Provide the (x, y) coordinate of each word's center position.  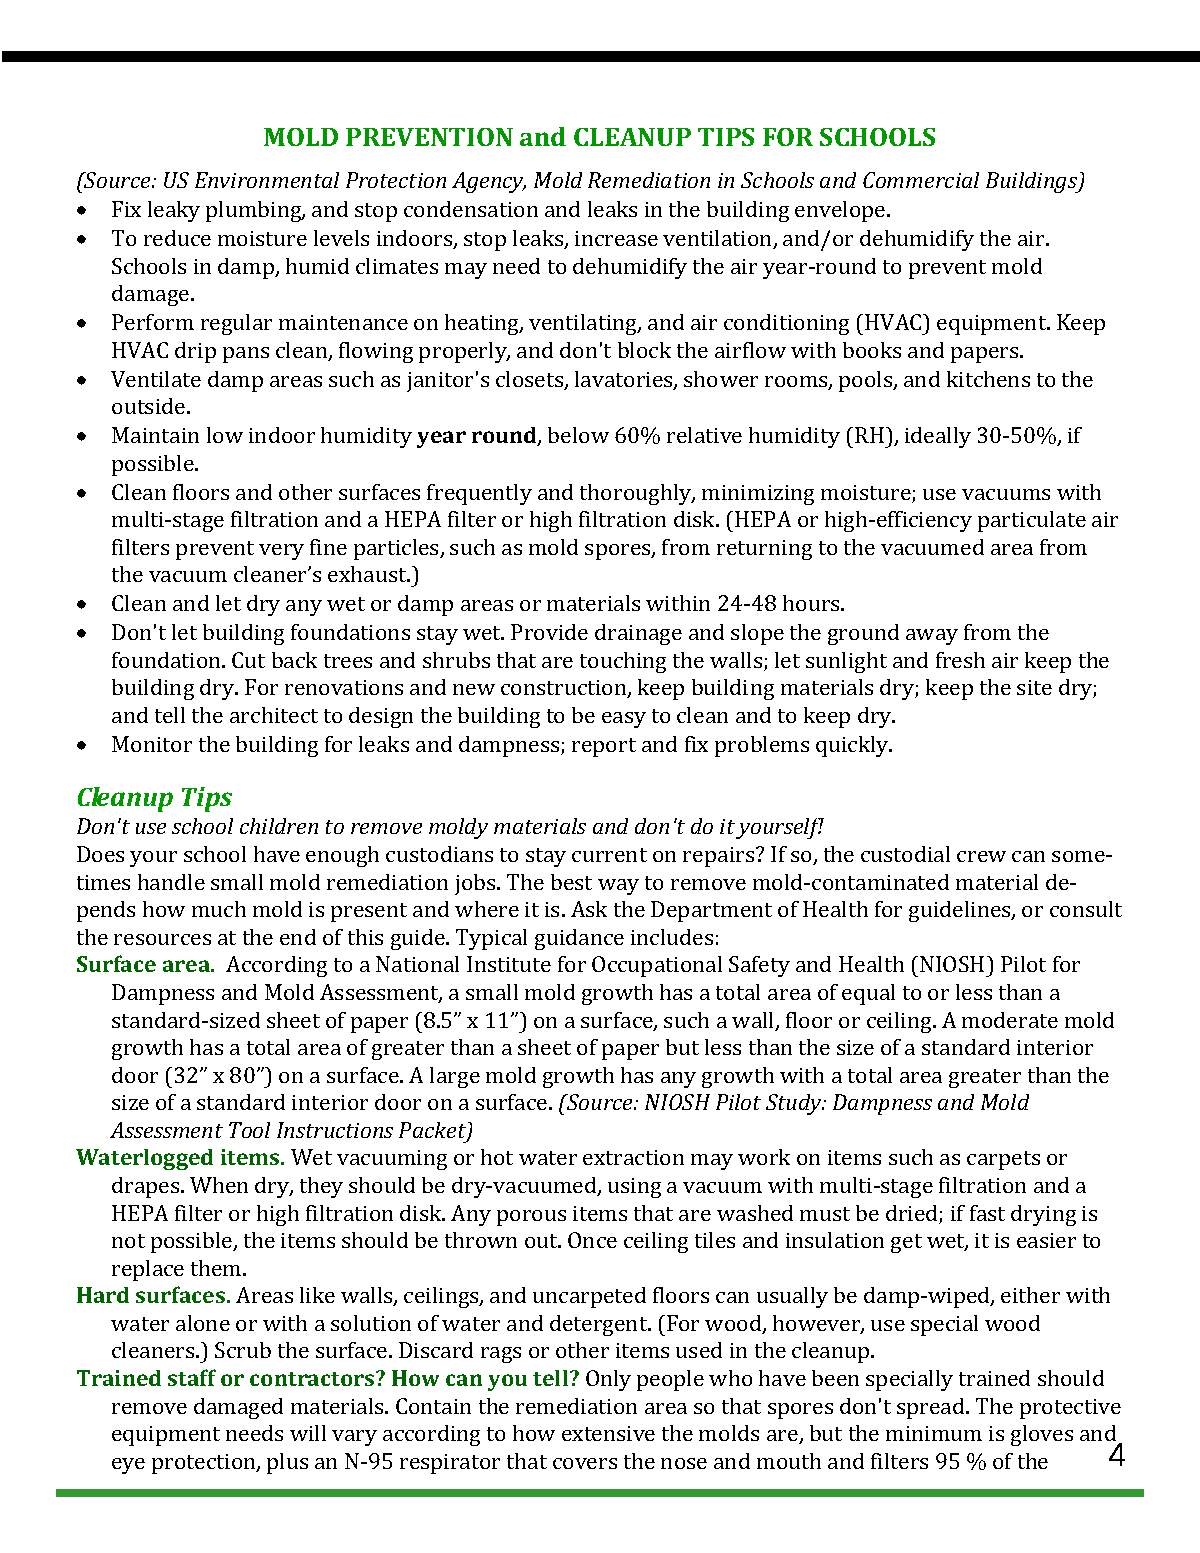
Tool (249, 1130)
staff (192, 1377)
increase (616, 238)
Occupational (657, 966)
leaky (174, 211)
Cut (248, 660)
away (932, 637)
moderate (1010, 1020)
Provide (549, 632)
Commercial (921, 180)
